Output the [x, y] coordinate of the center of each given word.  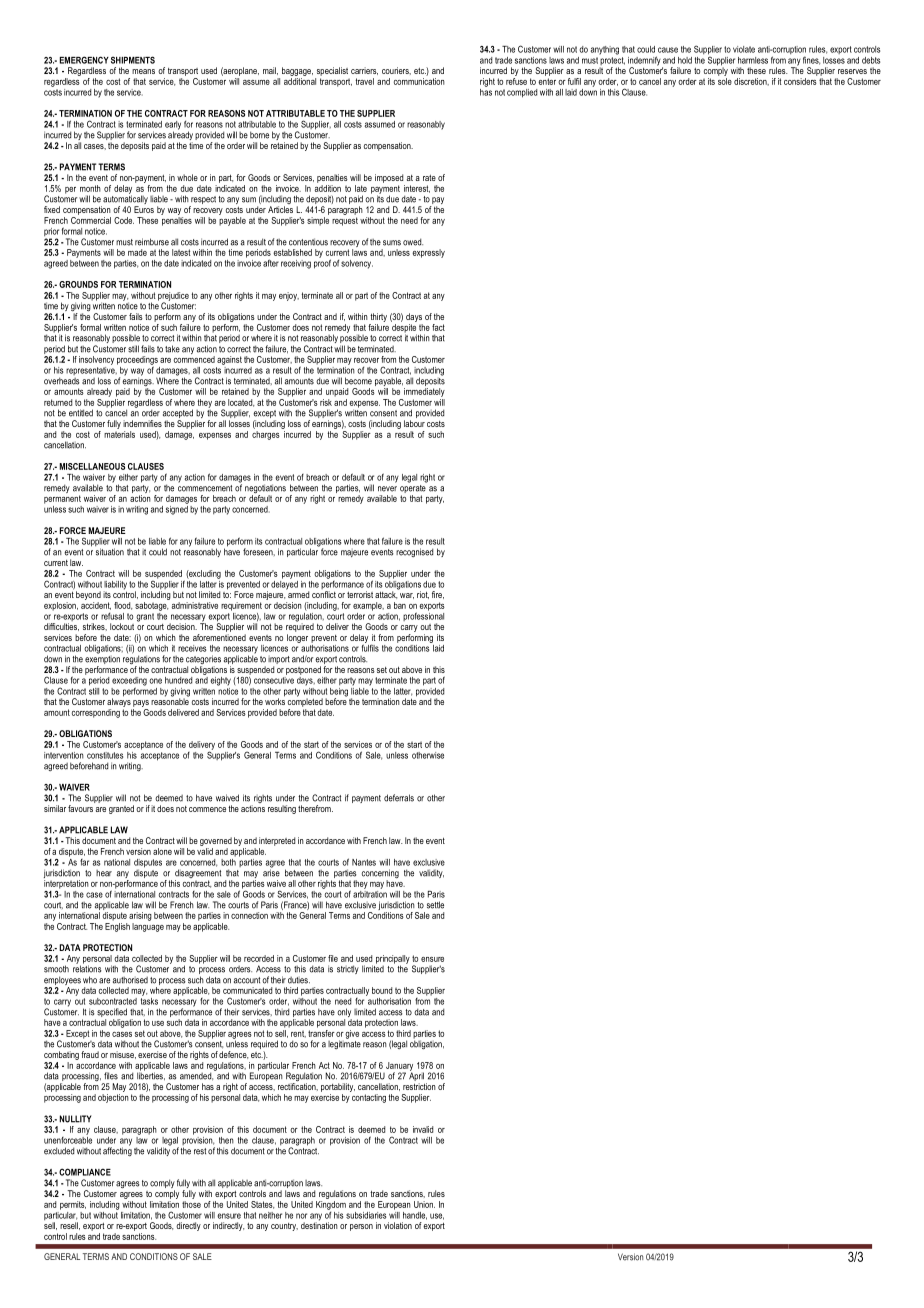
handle [415, 1216]
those [191, 1204]
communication [419, 80]
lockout [122, 626]
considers [800, 80]
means [143, 71]
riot [423, 595]
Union [424, 1204]
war [407, 596]
